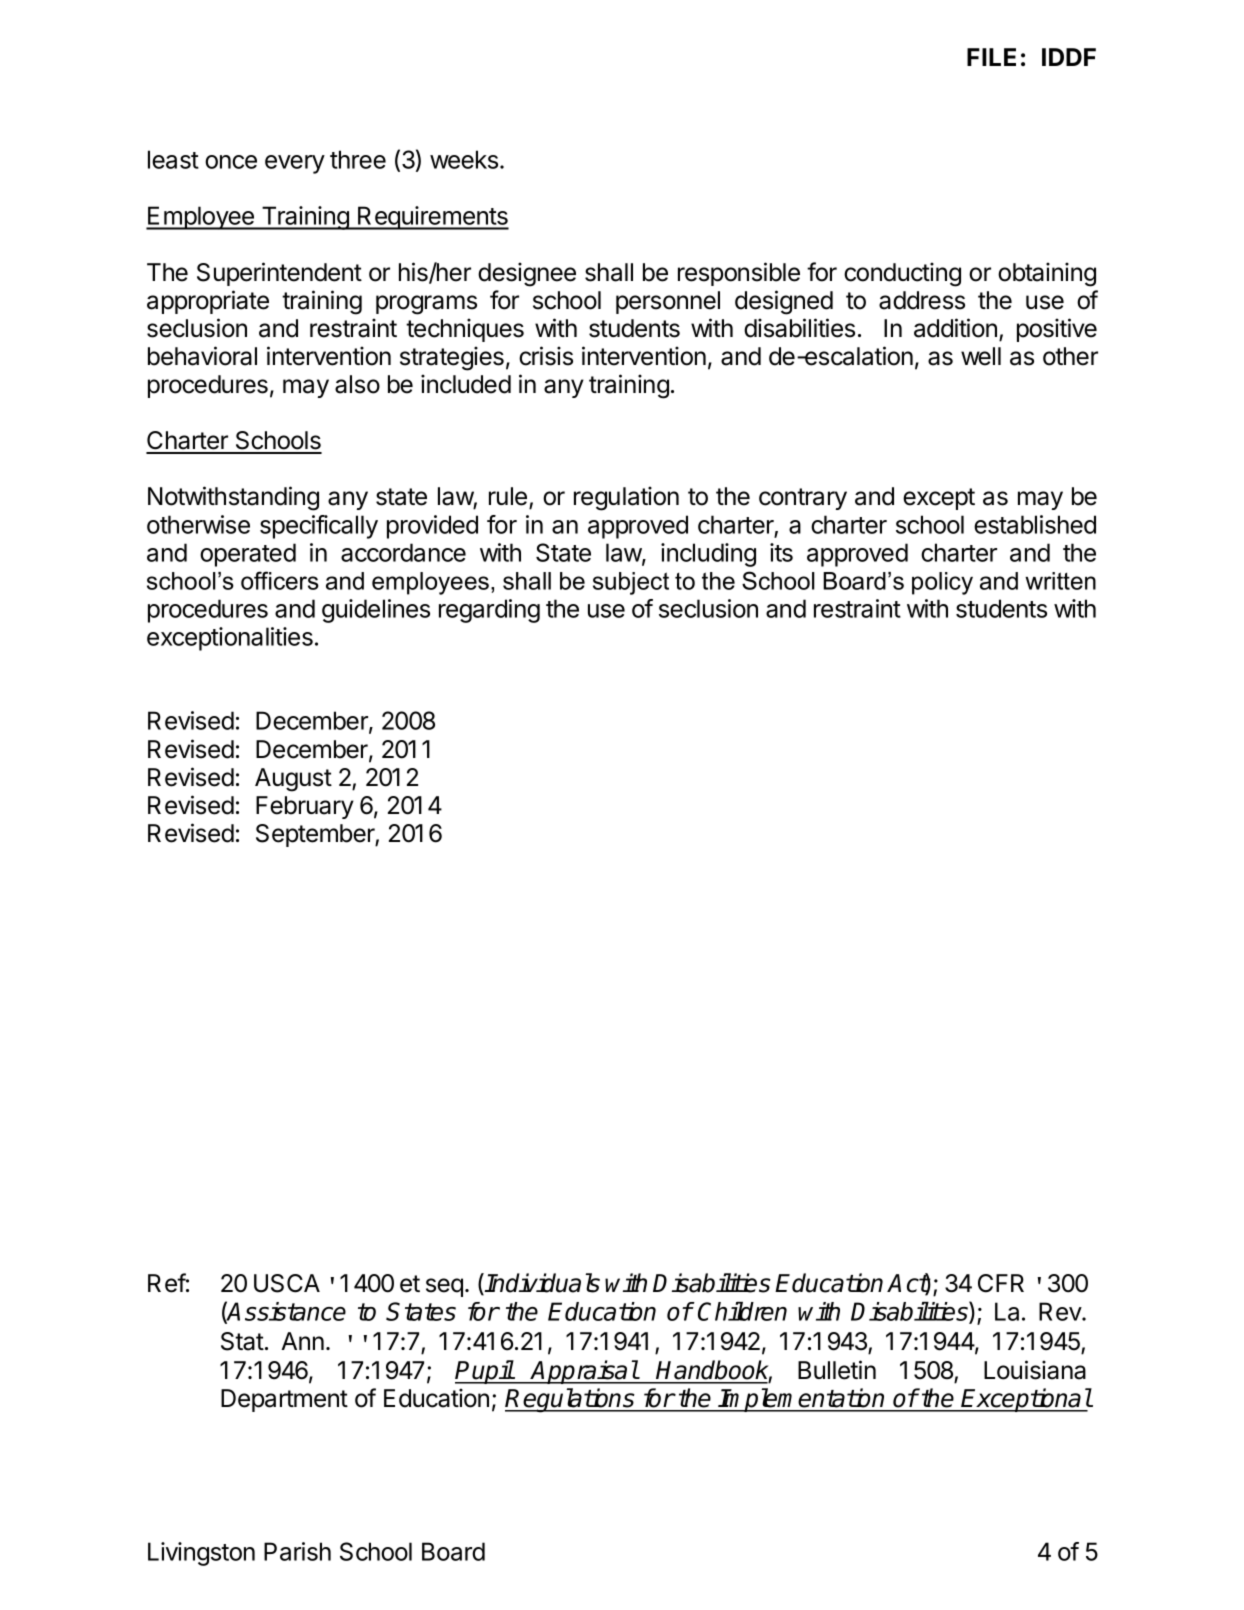 This screenshot has height=1610, width=1244. What do you see at coordinates (295, 164) in the screenshot?
I see `every` at bounding box center [295, 164].
